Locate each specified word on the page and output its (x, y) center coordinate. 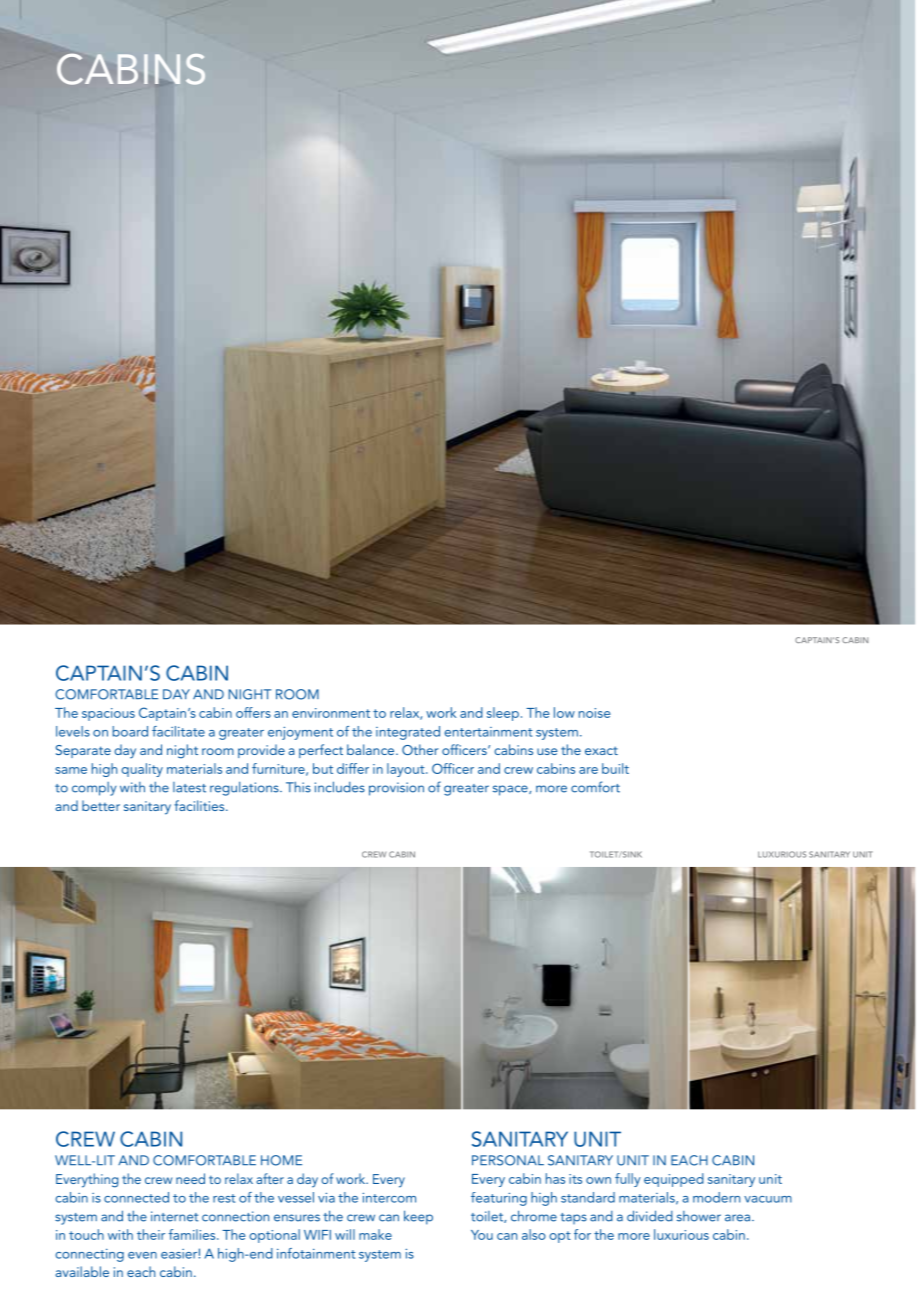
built (615, 768)
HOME (281, 1160)
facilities (200, 805)
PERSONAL (508, 1160)
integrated (408, 733)
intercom (389, 1197)
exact (601, 750)
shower (699, 1216)
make (375, 1234)
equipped (674, 1180)
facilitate (178, 731)
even (142, 1255)
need (190, 1178)
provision (396, 789)
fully (628, 1180)
